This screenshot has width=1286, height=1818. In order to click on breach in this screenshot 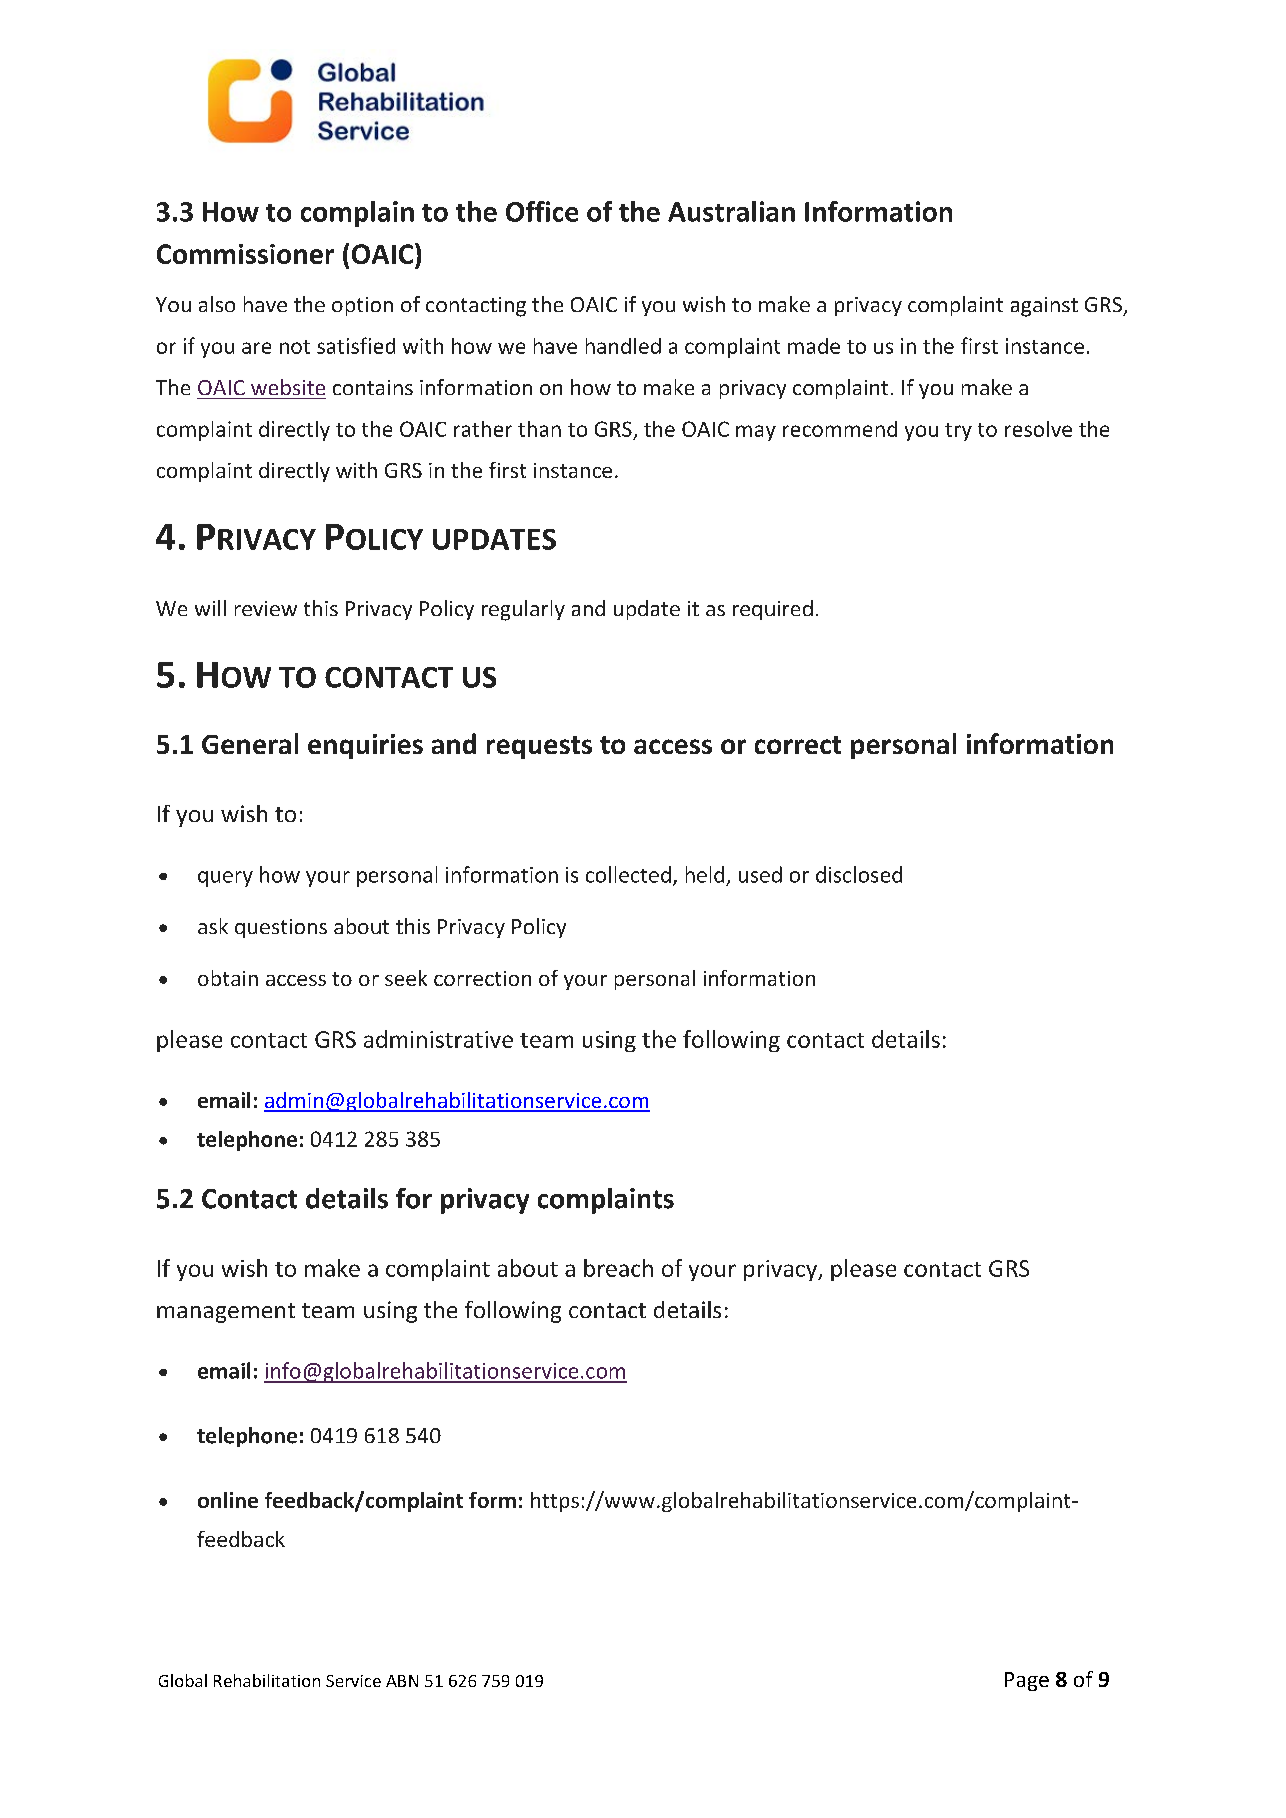, I will do `click(618, 1268)`.
